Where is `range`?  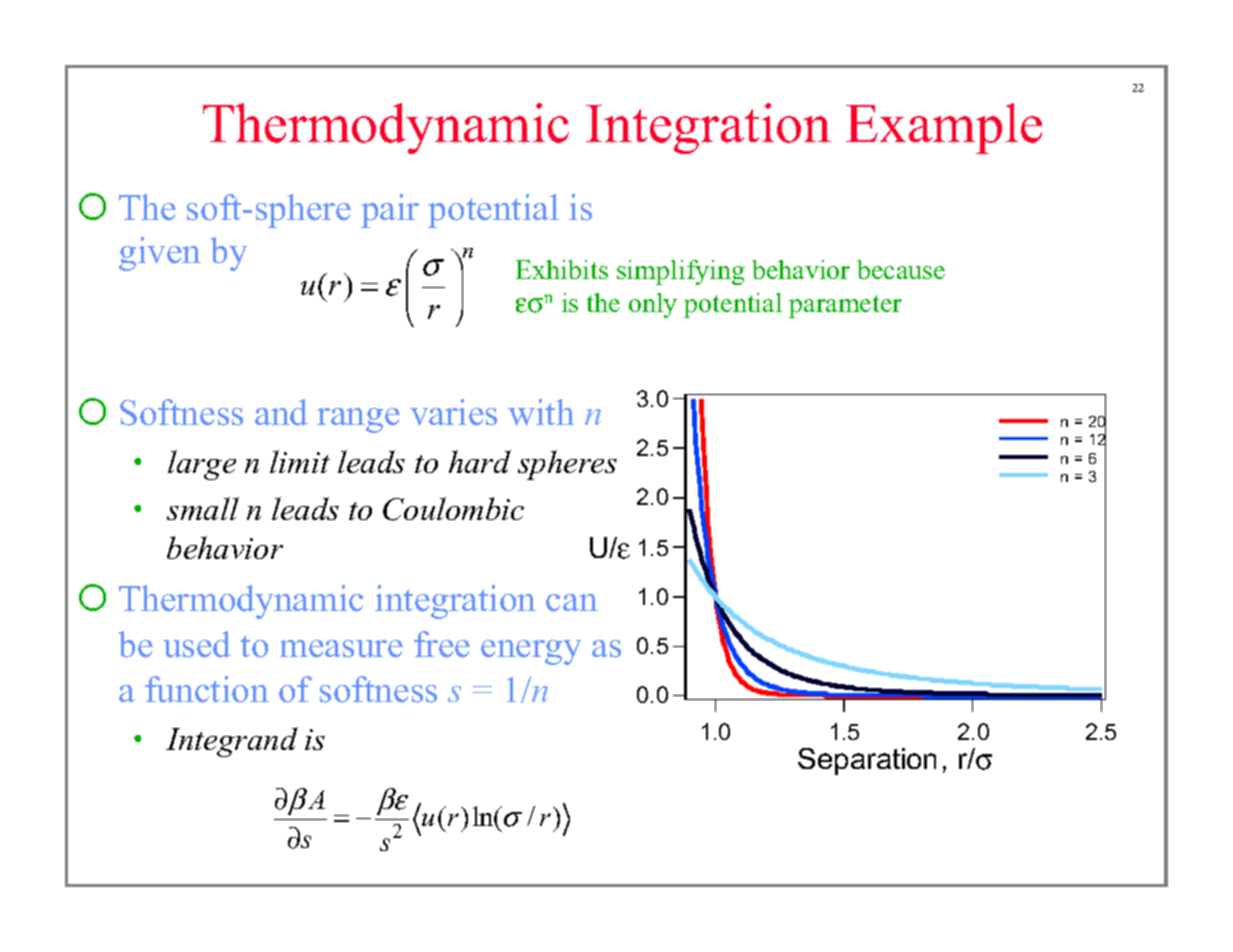
range is located at coordinates (358, 420).
